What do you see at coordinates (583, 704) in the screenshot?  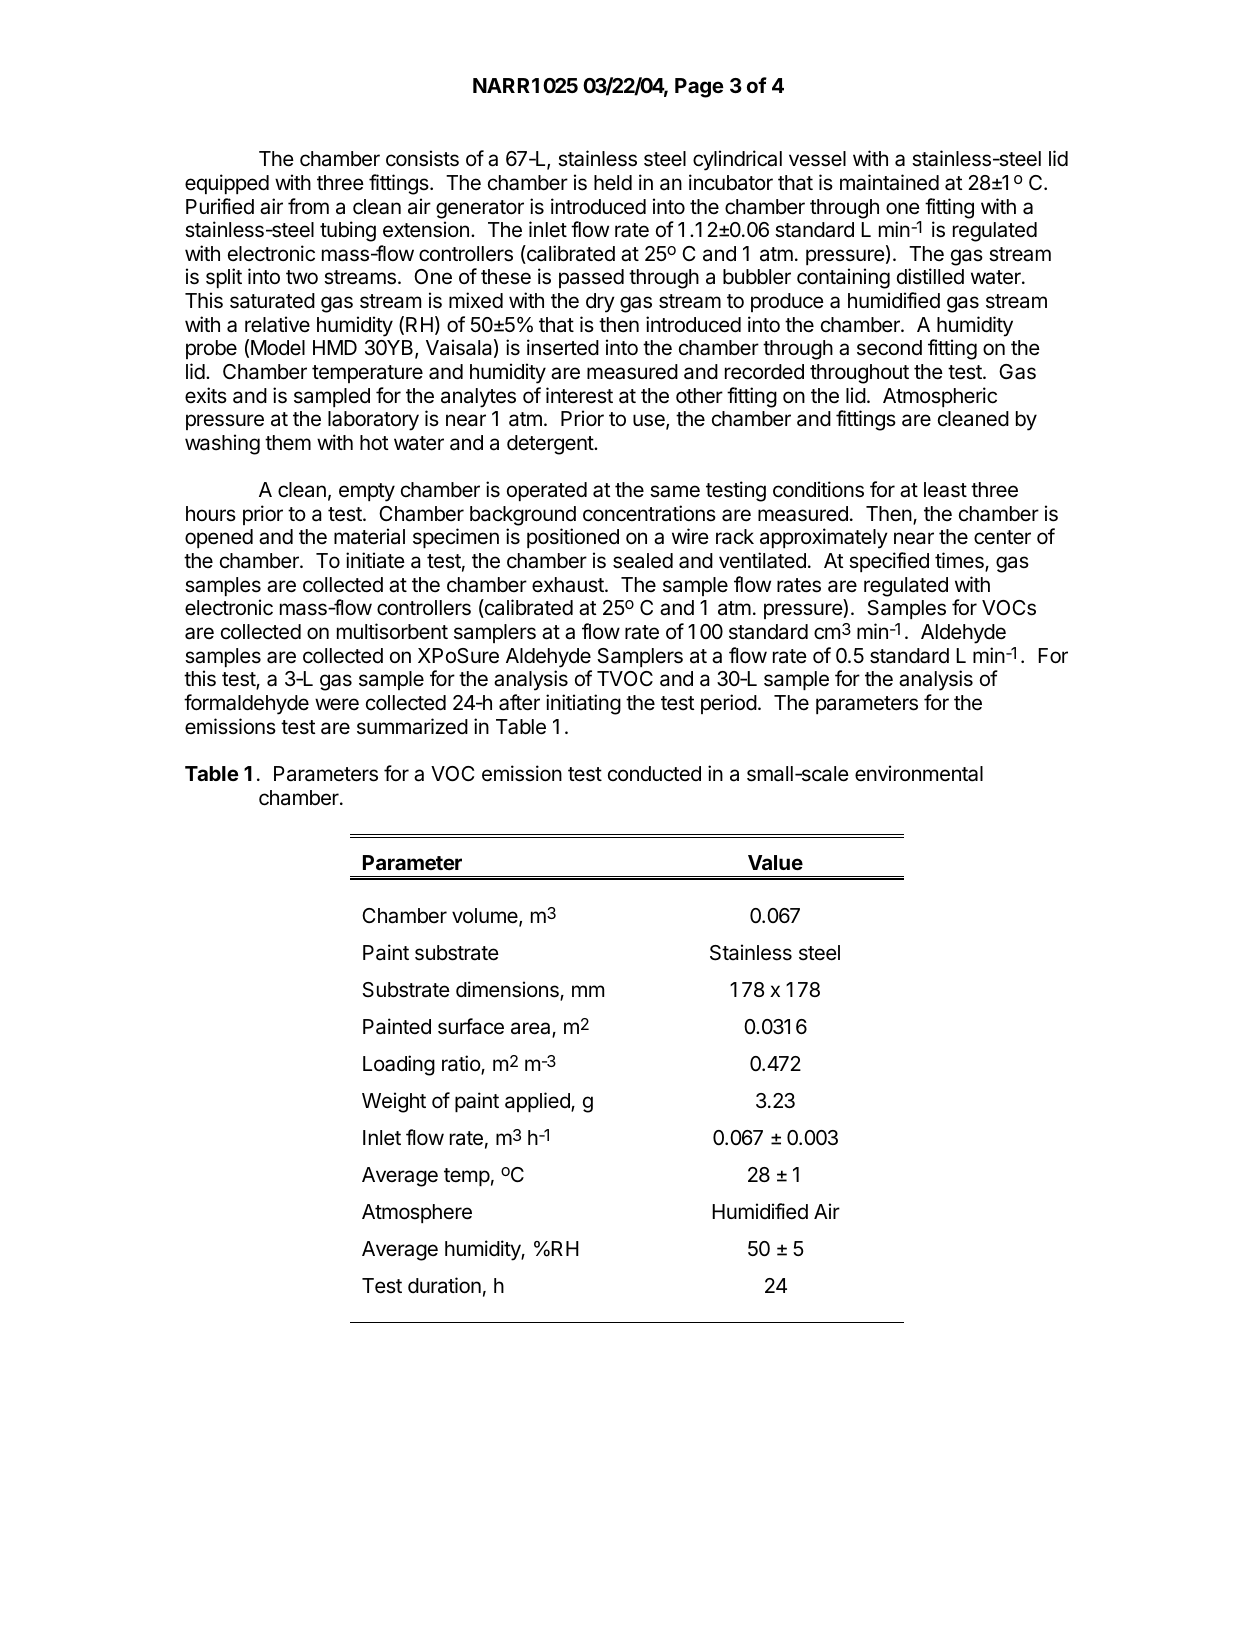 I see `initiating` at bounding box center [583, 704].
